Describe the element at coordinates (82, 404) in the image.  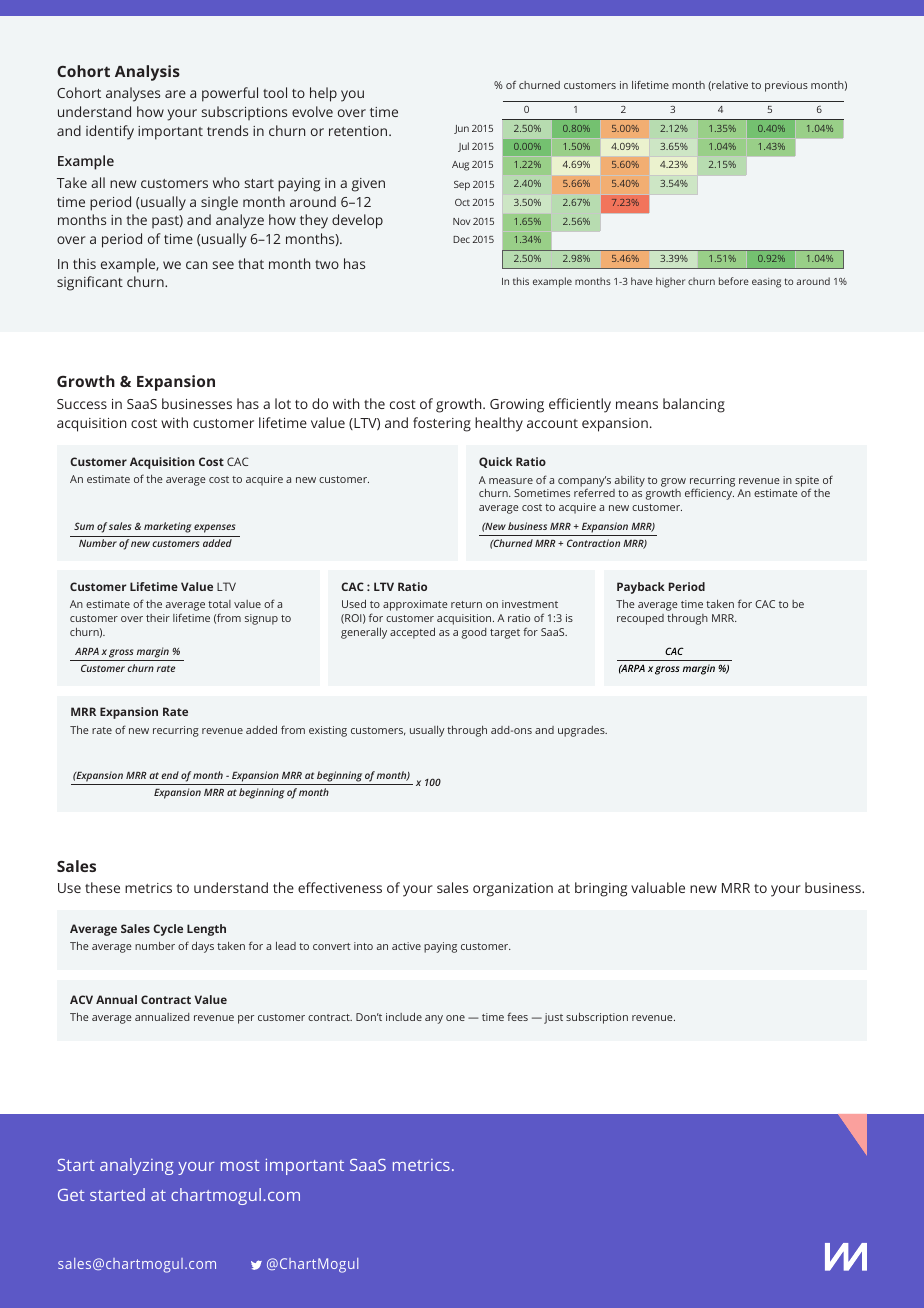
I see `Success` at that location.
